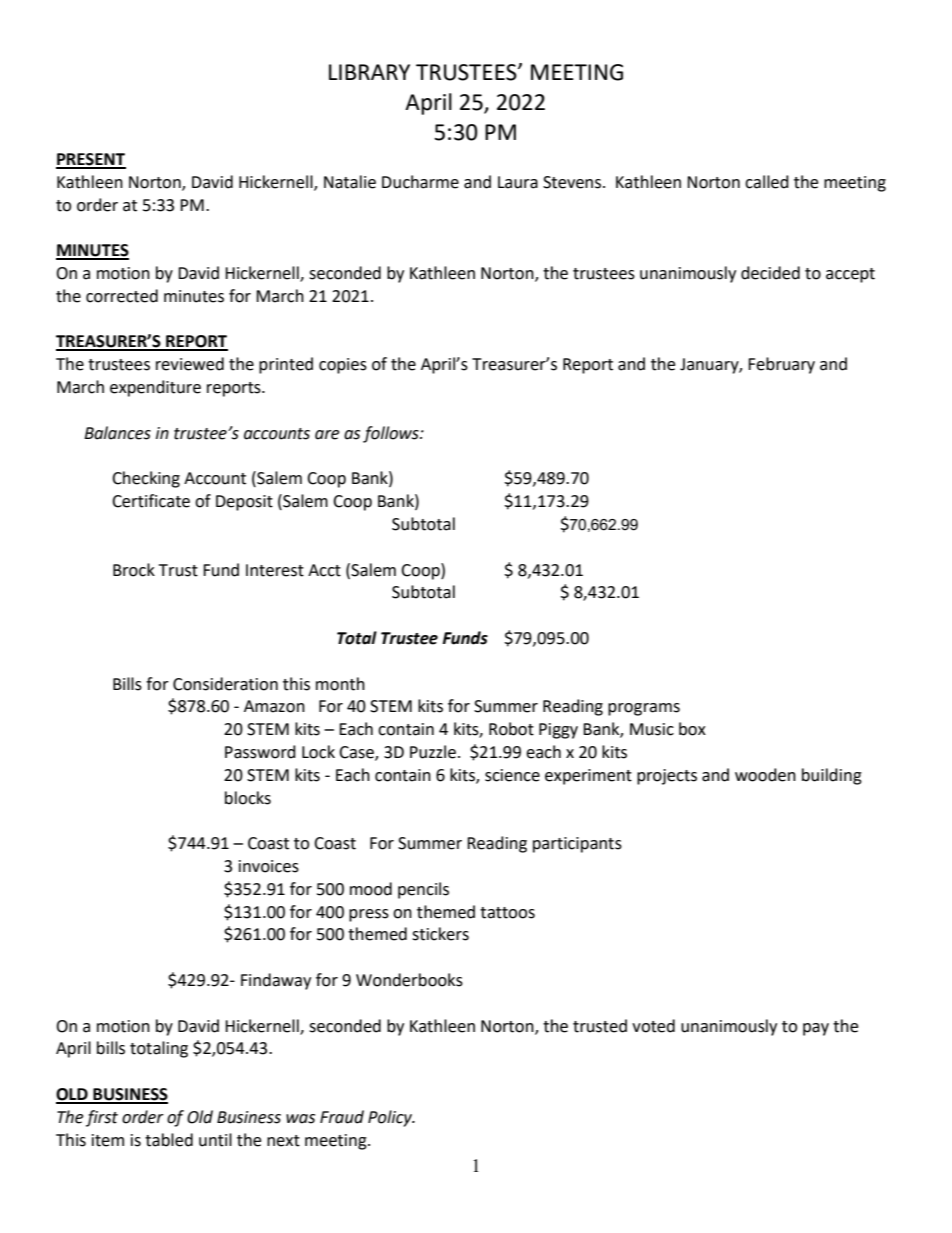  What do you see at coordinates (781, 365) in the screenshot?
I see `February` at bounding box center [781, 365].
